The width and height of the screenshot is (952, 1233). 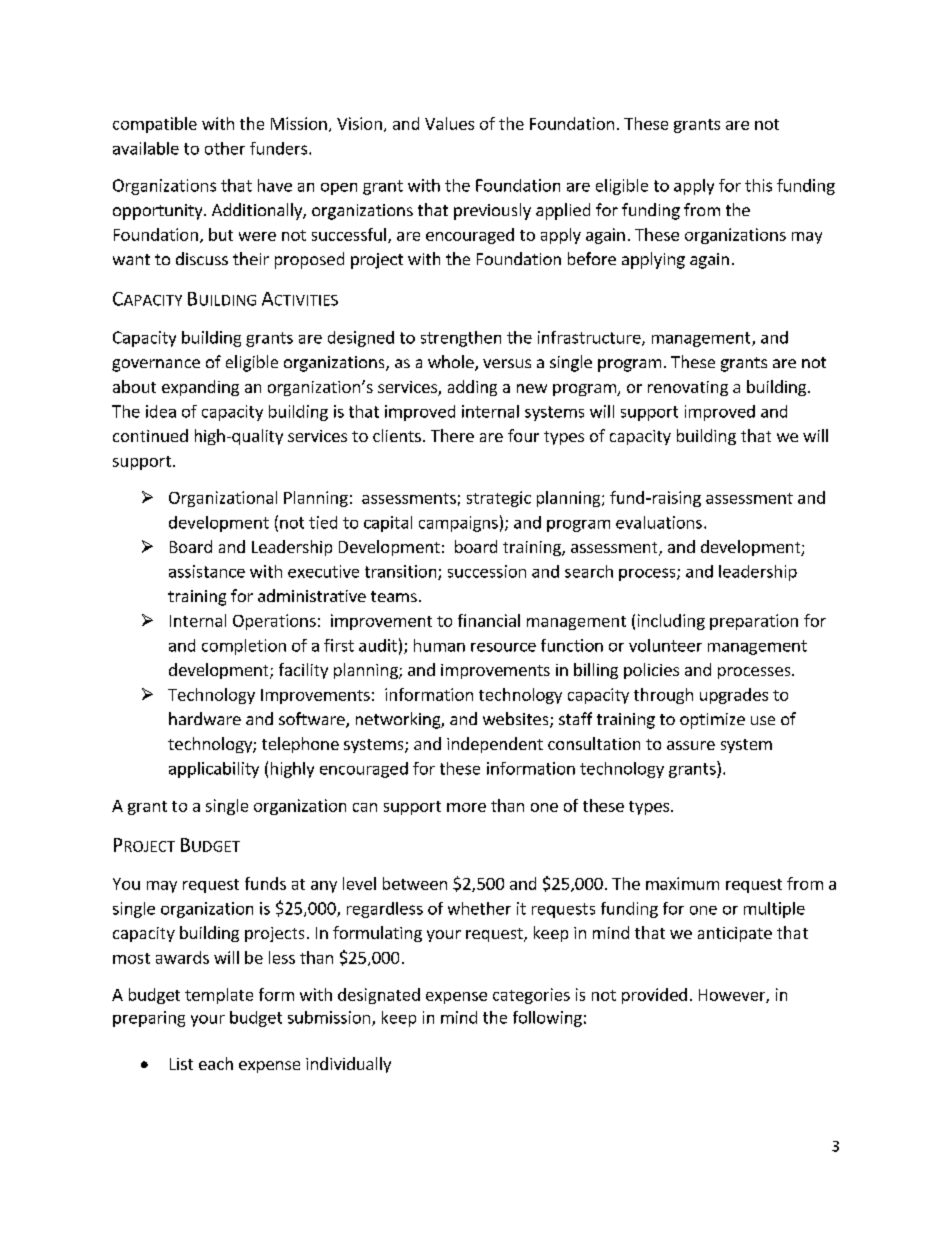 What do you see at coordinates (214, 770) in the screenshot?
I see `applicability` at bounding box center [214, 770].
